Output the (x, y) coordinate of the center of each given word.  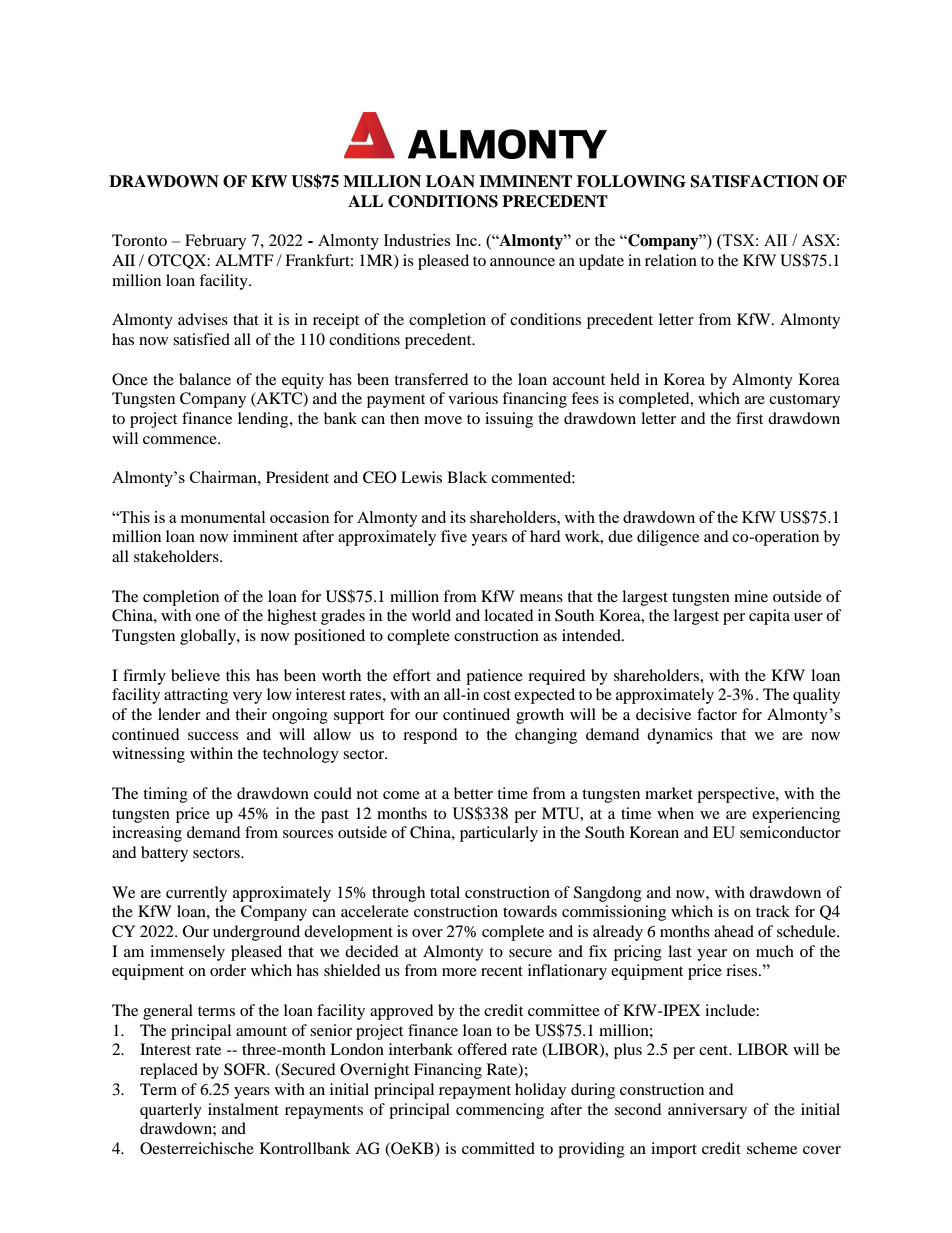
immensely (187, 953)
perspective (737, 795)
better (473, 793)
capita (769, 617)
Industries (417, 240)
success (213, 736)
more (459, 972)
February (215, 242)
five (454, 536)
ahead (734, 931)
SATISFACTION (754, 181)
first (749, 418)
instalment (243, 1109)
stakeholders (177, 556)
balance (205, 379)
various (473, 398)
